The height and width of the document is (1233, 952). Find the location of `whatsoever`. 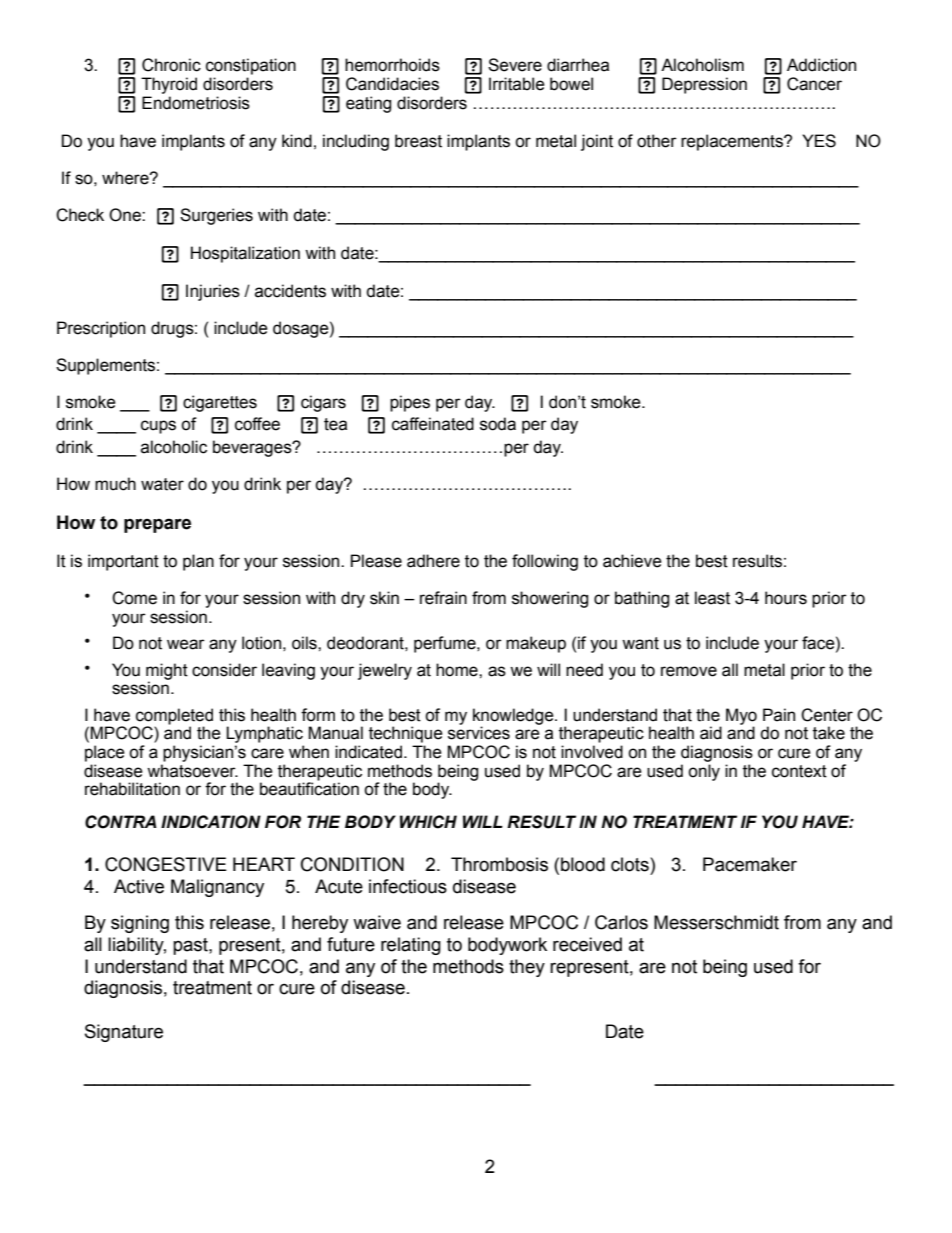

whatsoever is located at coordinates (192, 771).
